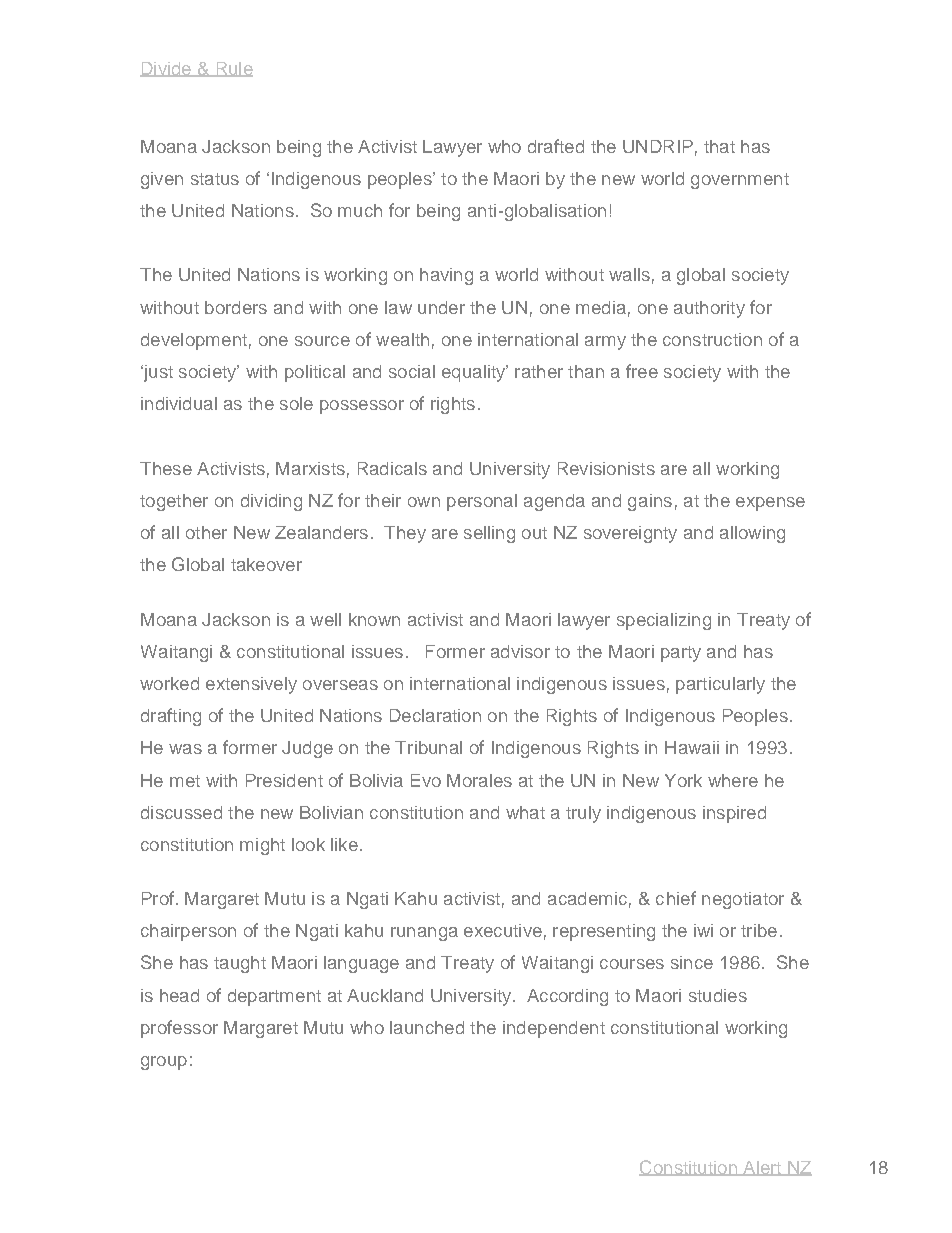  I want to click on launched, so click(427, 1027).
